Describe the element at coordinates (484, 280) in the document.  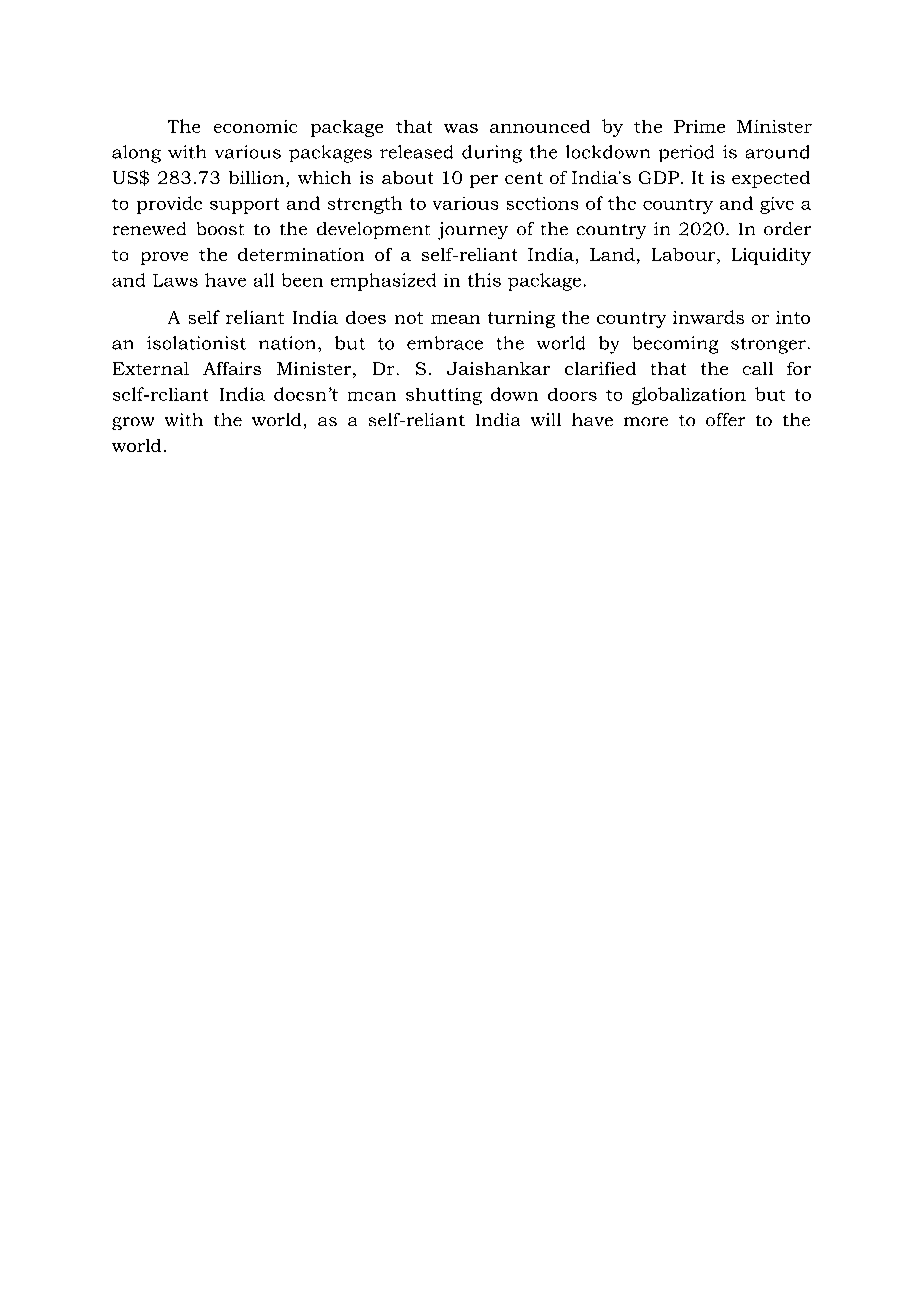
I see `this` at that location.
